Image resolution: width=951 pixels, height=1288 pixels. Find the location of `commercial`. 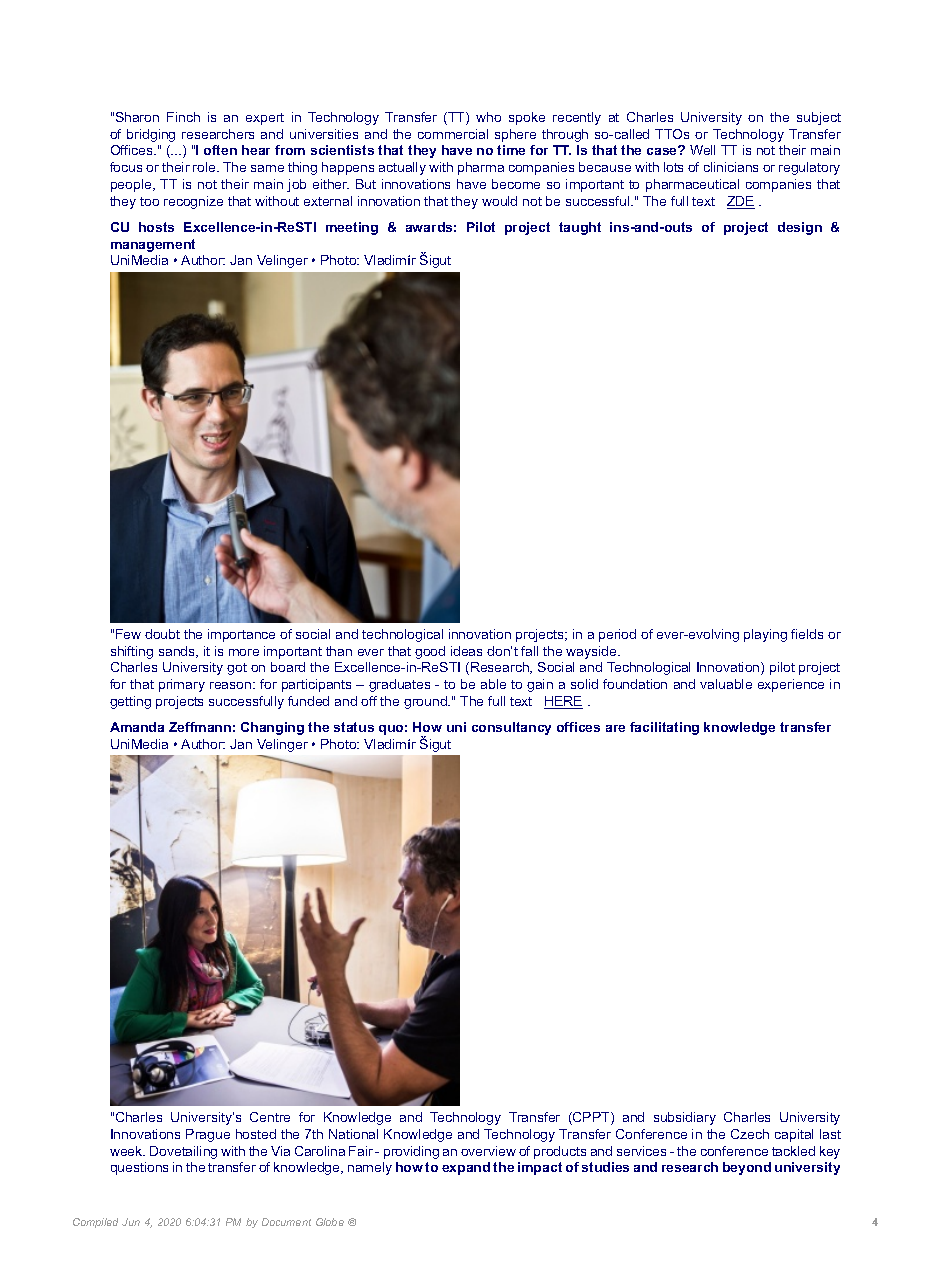

commercial is located at coordinates (453, 134).
